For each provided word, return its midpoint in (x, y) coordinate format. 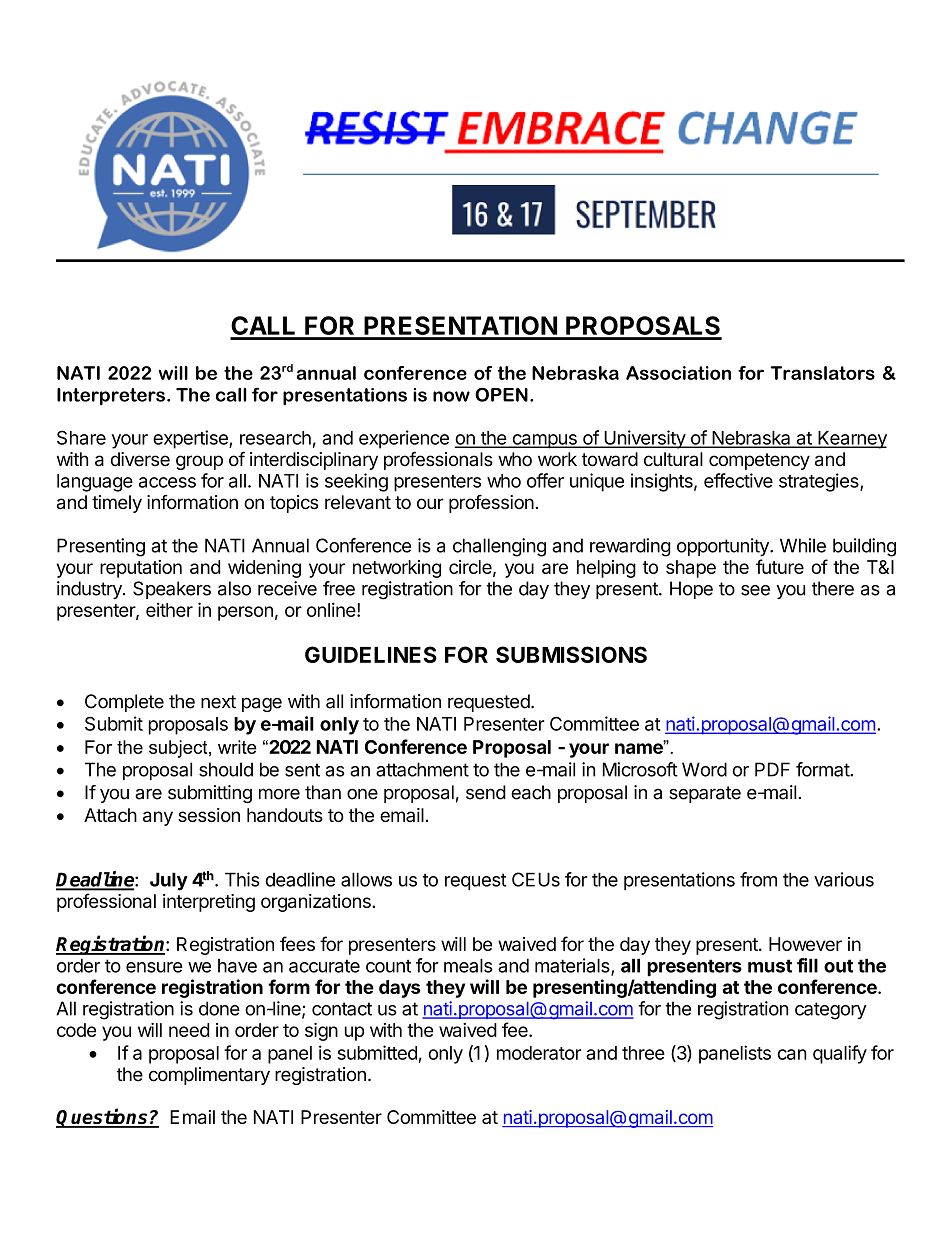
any (158, 818)
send (486, 792)
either (169, 610)
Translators (822, 373)
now (451, 396)
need (189, 1030)
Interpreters (111, 397)
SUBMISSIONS (571, 654)
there (833, 588)
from (758, 879)
